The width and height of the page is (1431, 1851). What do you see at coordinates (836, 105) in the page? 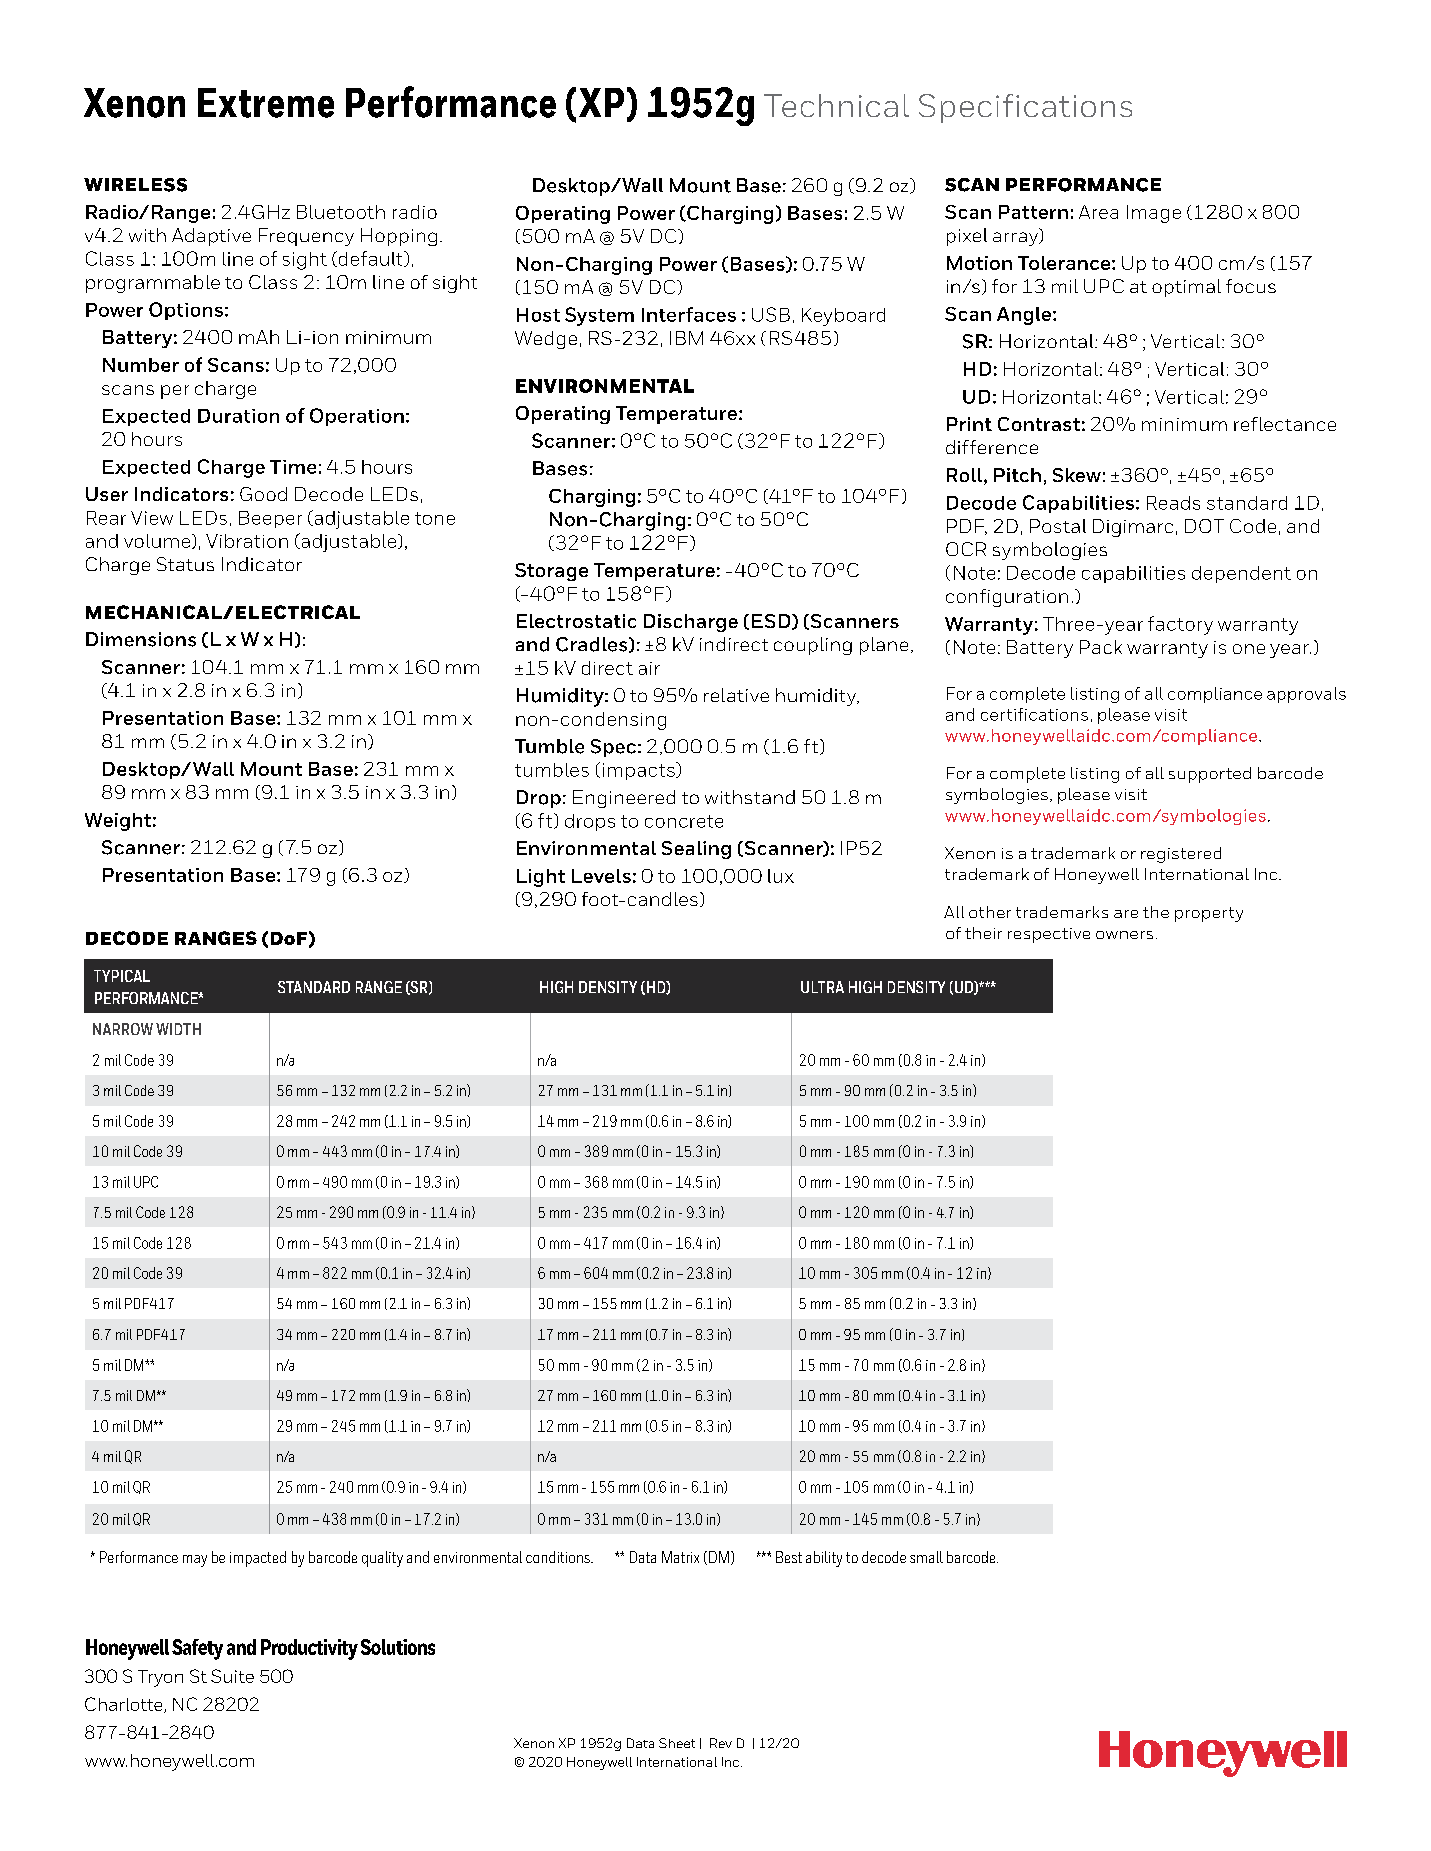
I see `Technical` at bounding box center [836, 105].
